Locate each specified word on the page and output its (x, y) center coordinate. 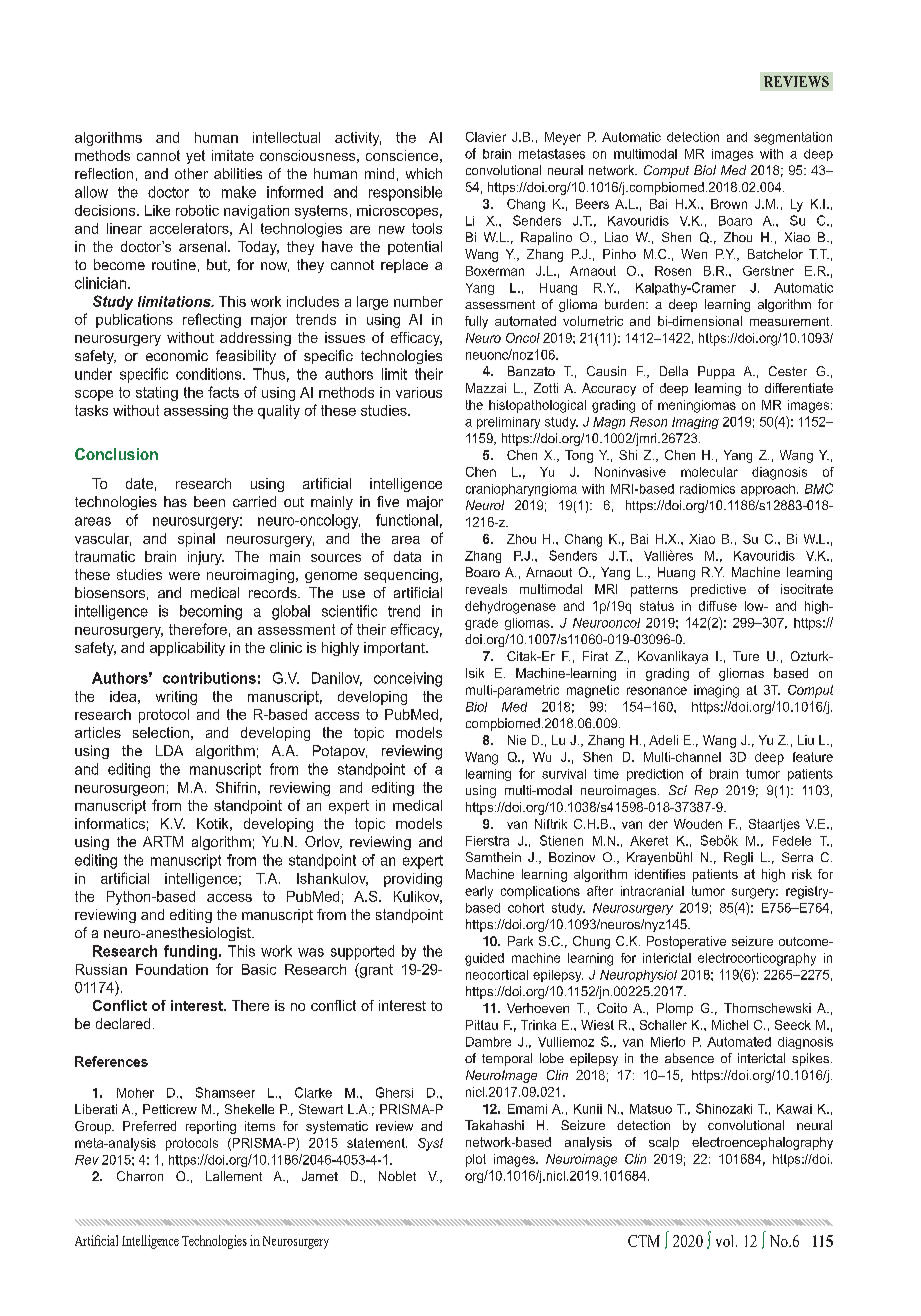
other (191, 173)
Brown (729, 204)
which (424, 173)
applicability (187, 649)
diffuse (718, 606)
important (395, 649)
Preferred (149, 1126)
